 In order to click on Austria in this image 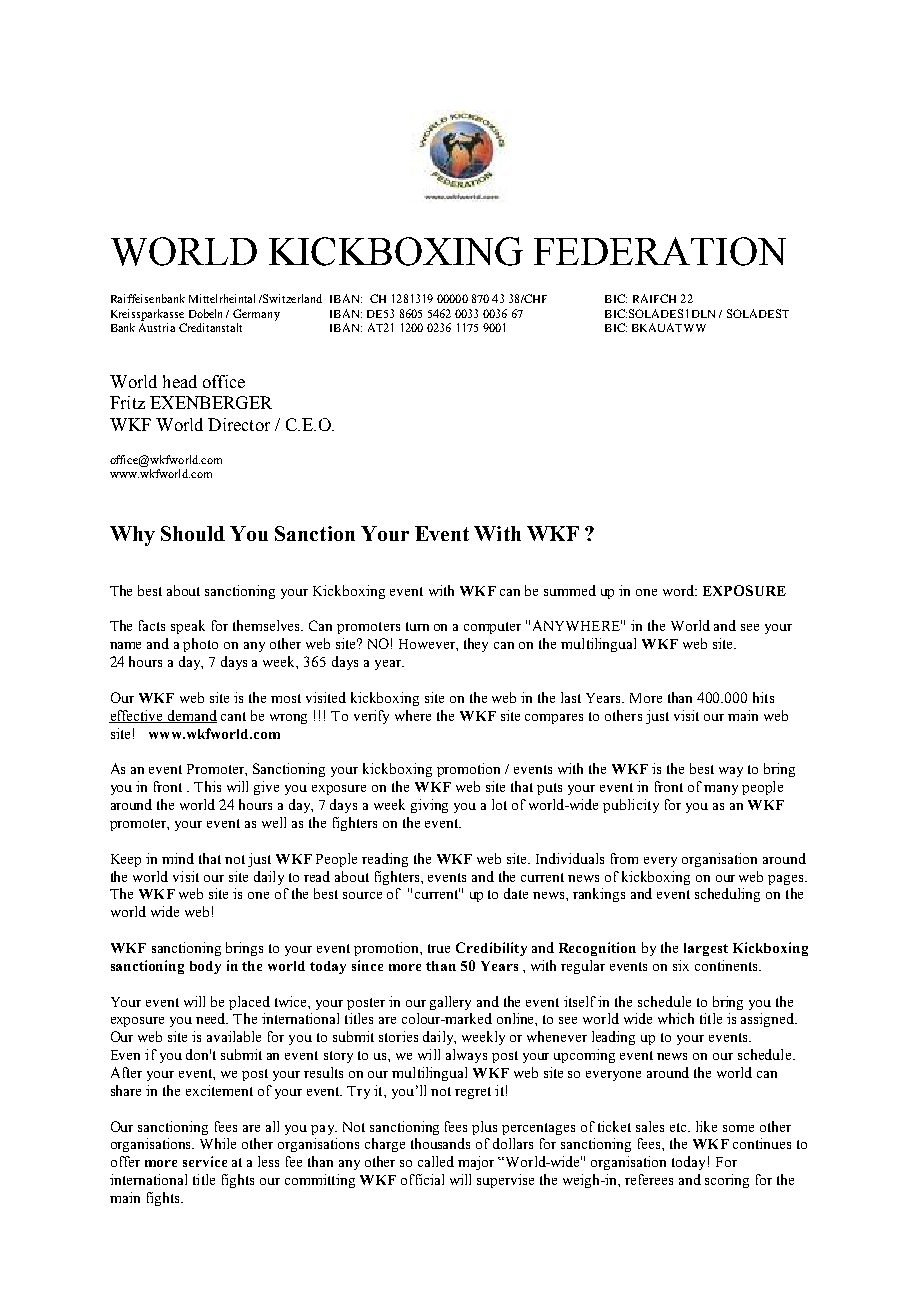, I will do `click(157, 327)`.
